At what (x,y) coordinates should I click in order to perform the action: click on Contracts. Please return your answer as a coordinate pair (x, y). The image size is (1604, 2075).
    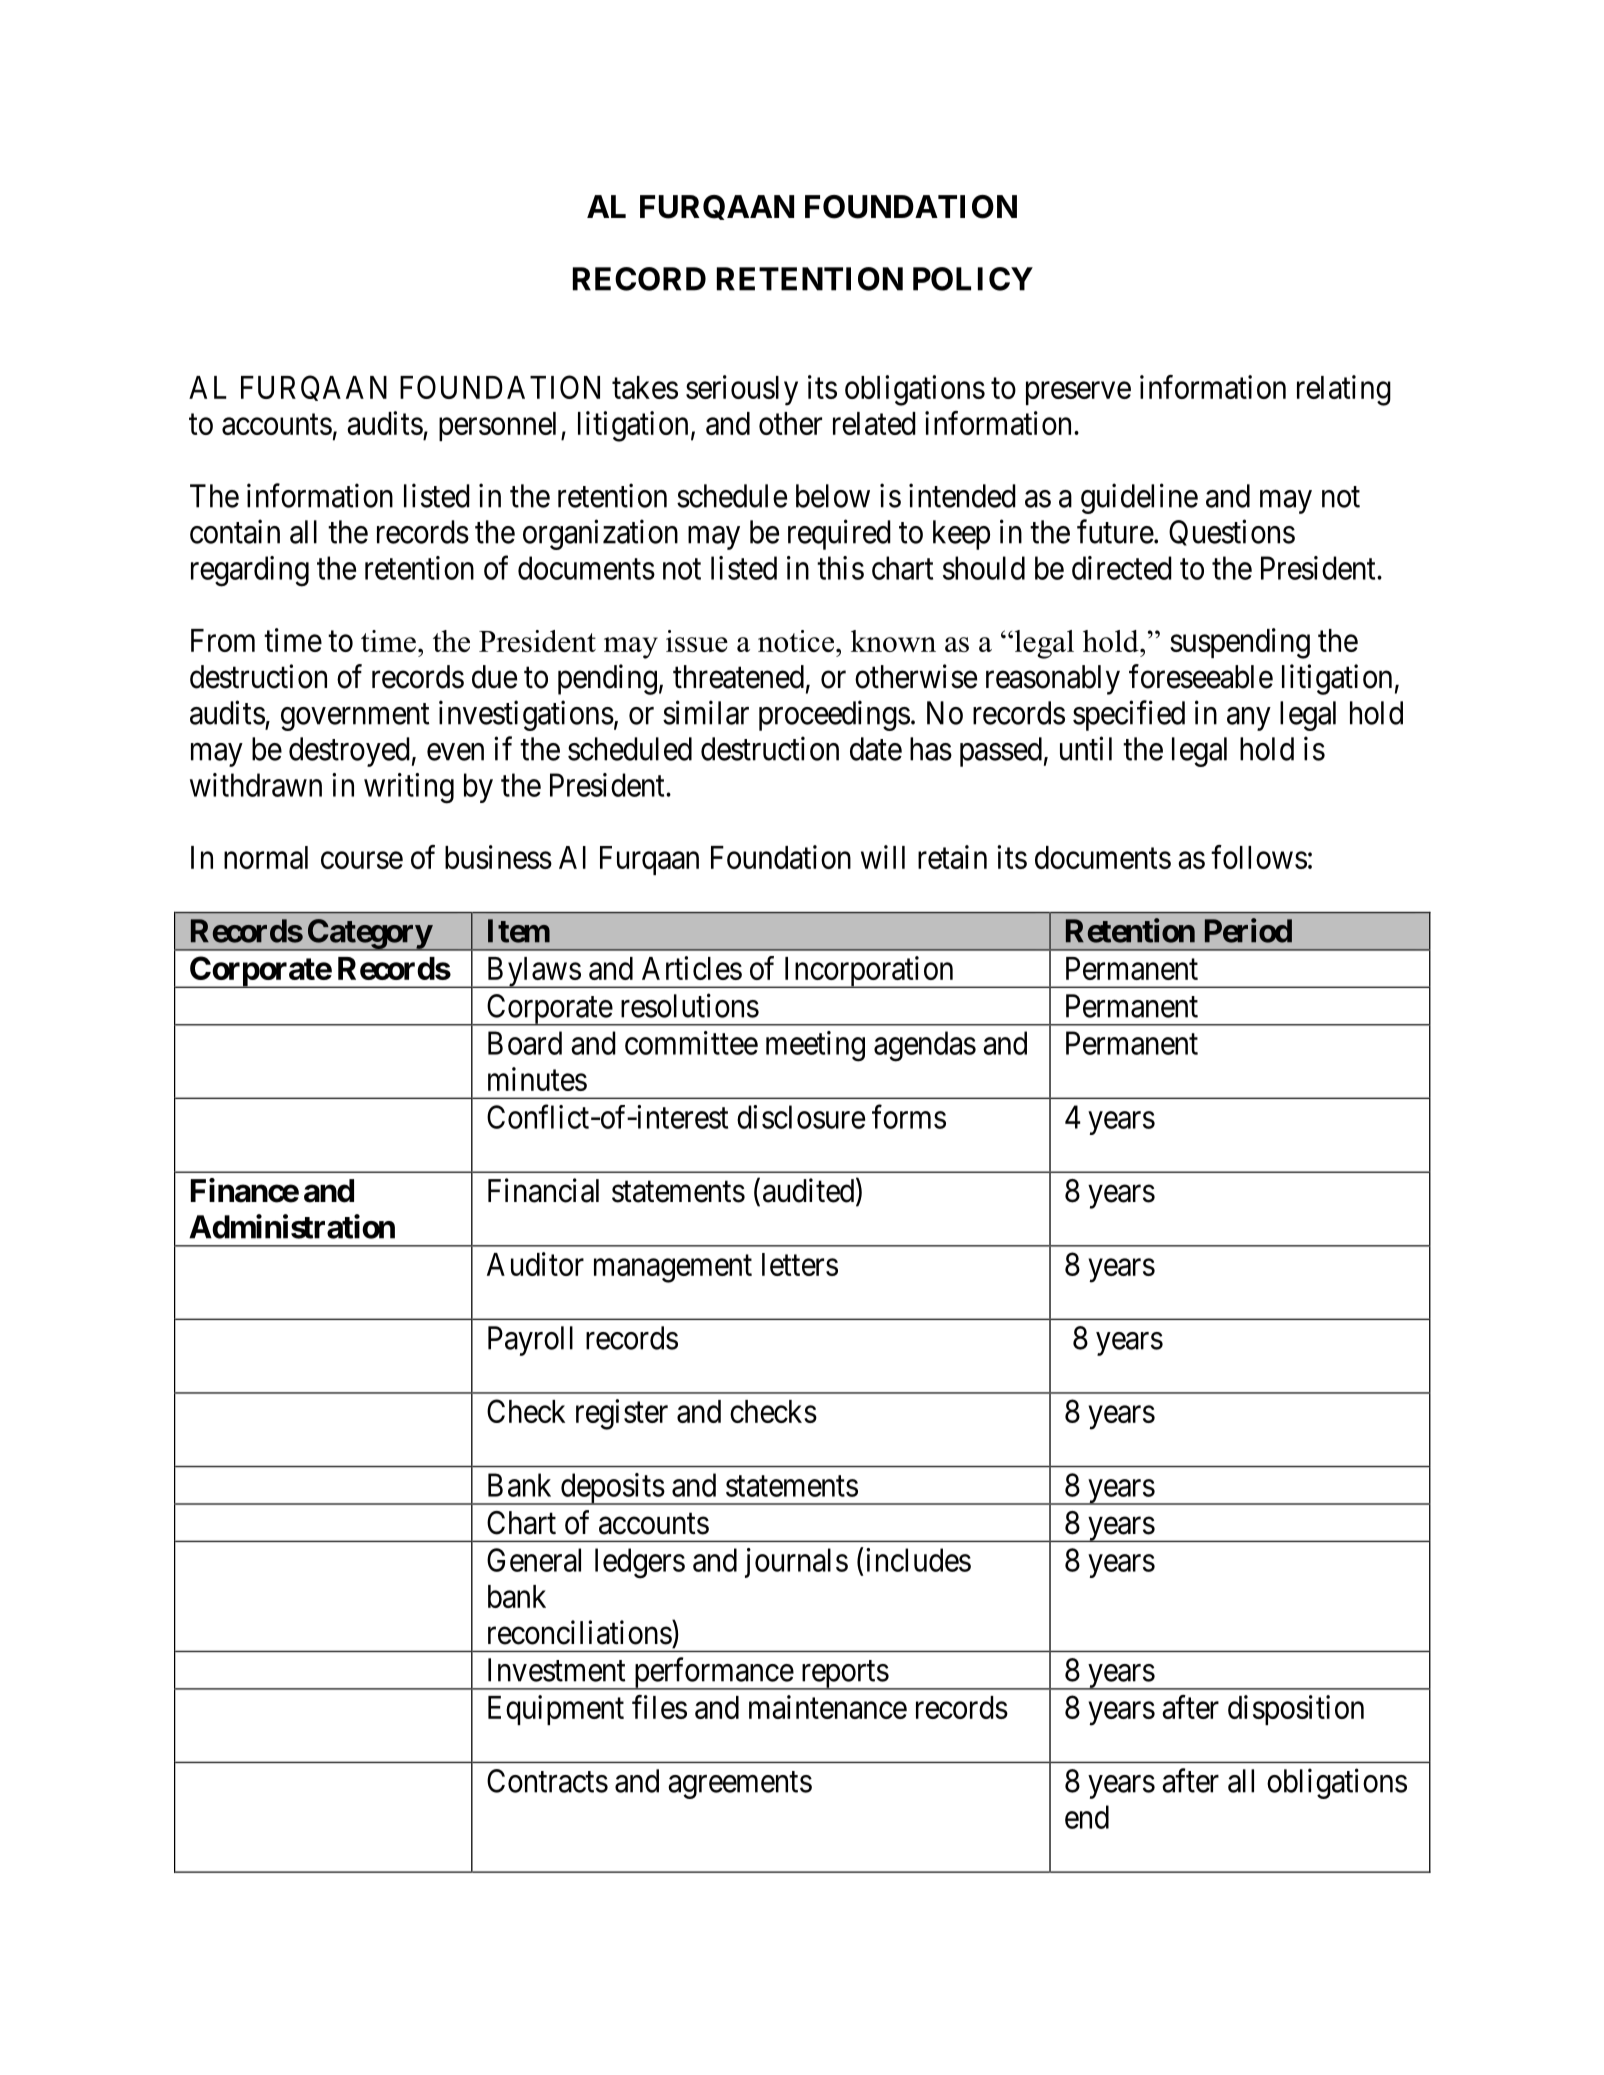
    Looking at the image, I should click on (547, 1781).
